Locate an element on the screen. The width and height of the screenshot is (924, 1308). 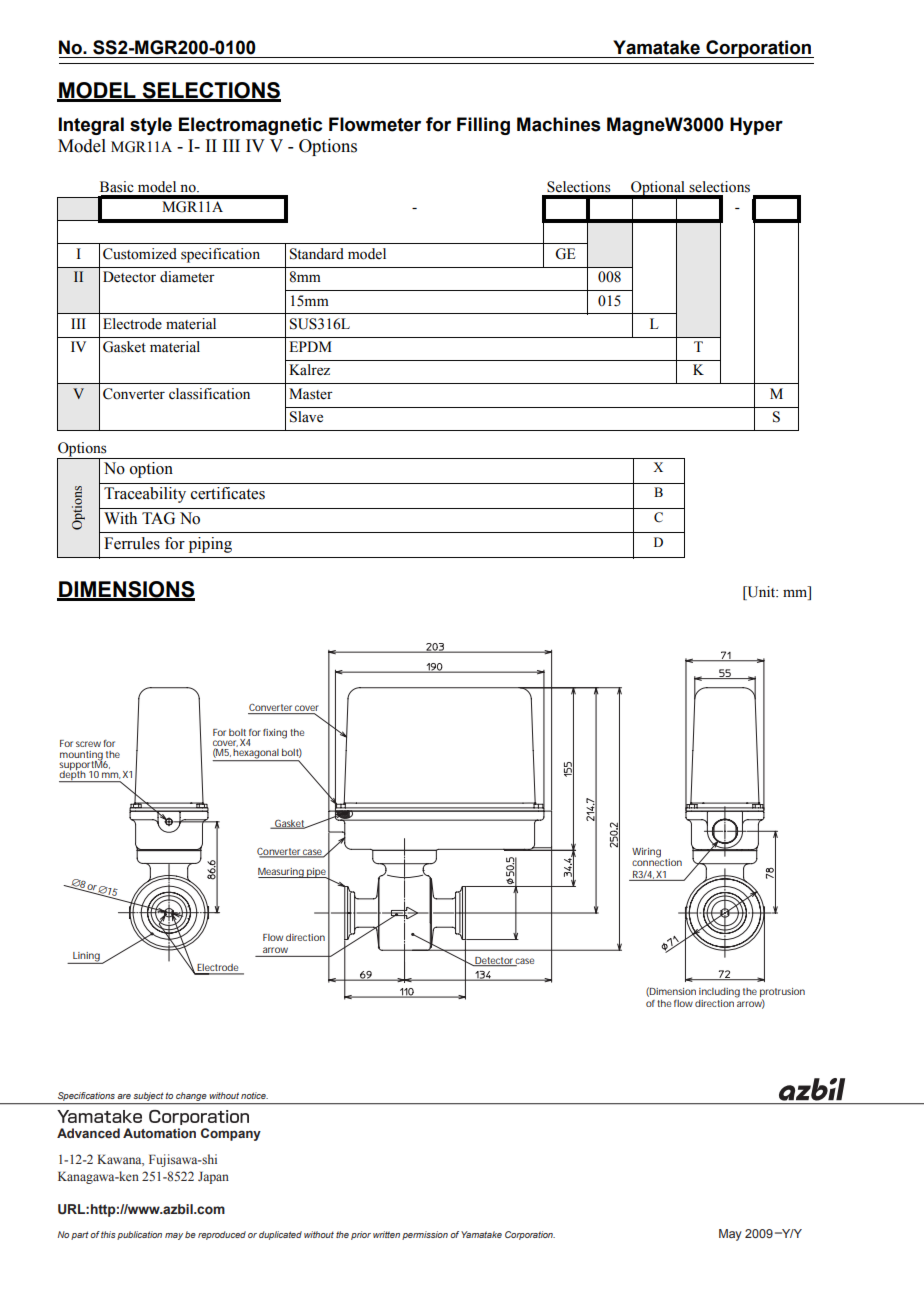
Hyper is located at coordinates (756, 126).
